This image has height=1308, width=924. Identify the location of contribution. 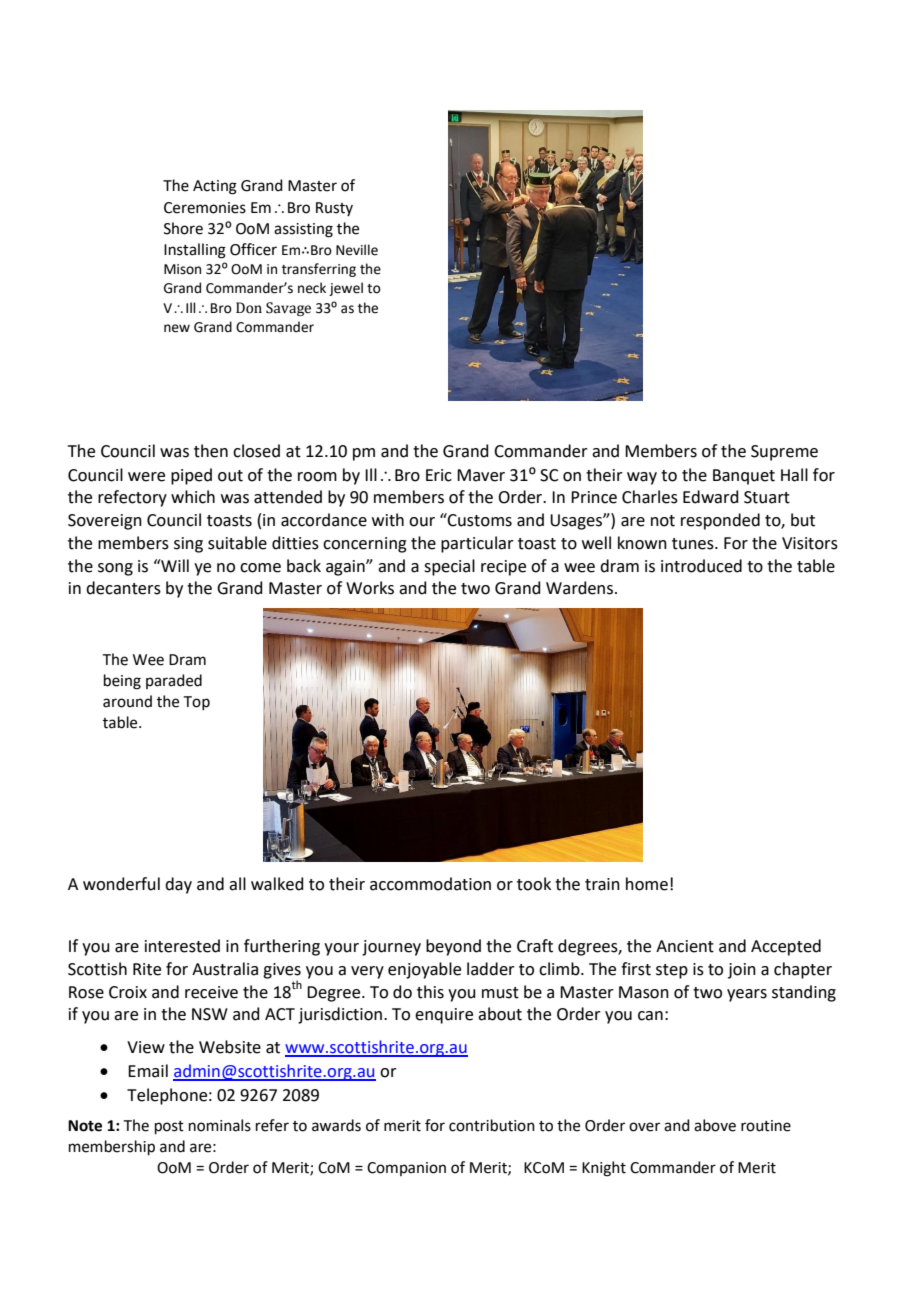
(492, 1125).
